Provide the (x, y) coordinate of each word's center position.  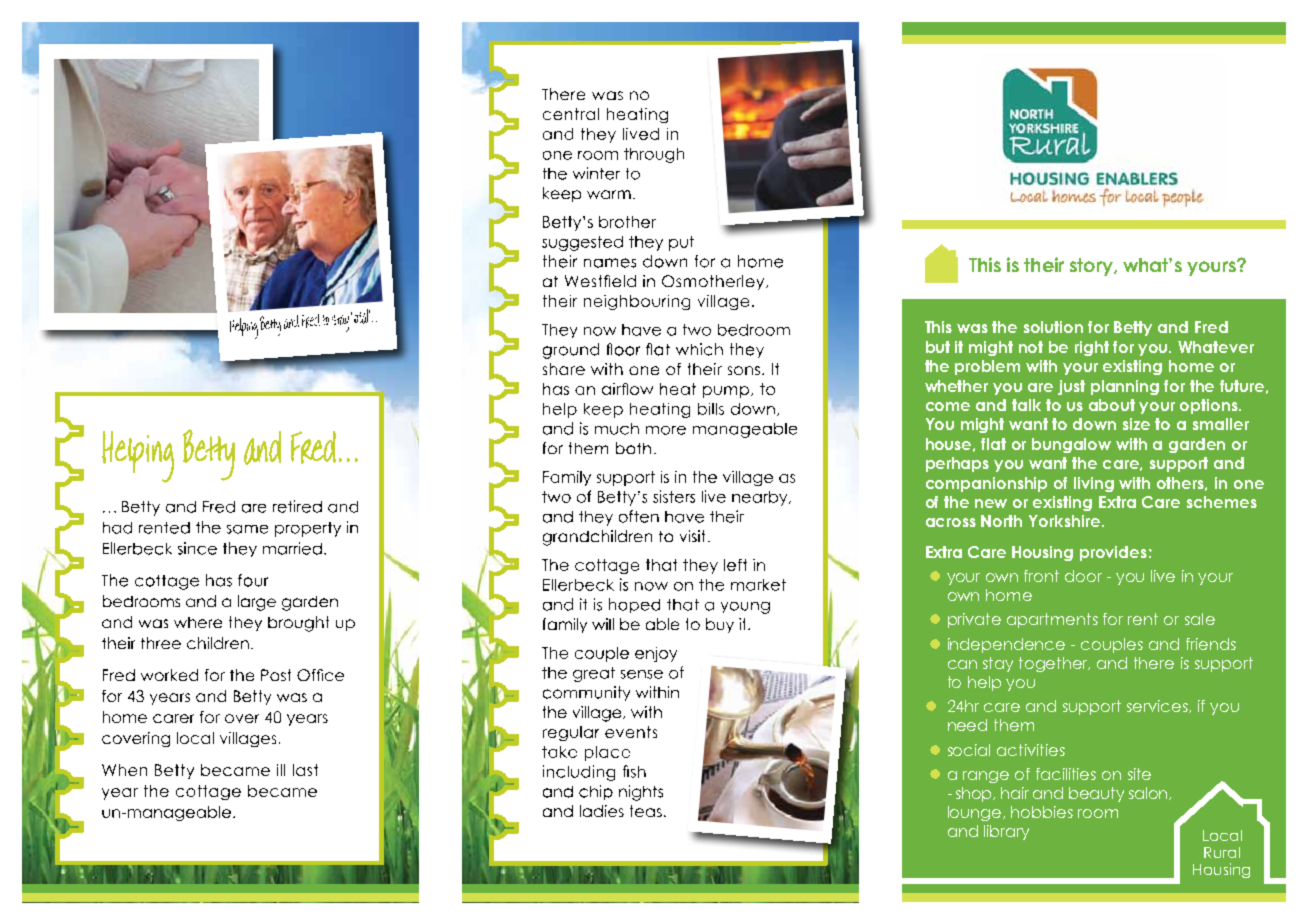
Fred (1211, 327)
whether (956, 386)
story (1092, 267)
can (962, 664)
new (991, 503)
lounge (976, 813)
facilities (1066, 774)
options (1210, 406)
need (967, 725)
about (1112, 405)
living (1094, 484)
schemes (1222, 502)
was (972, 328)
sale (1200, 619)
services (1158, 706)
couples (1112, 645)
